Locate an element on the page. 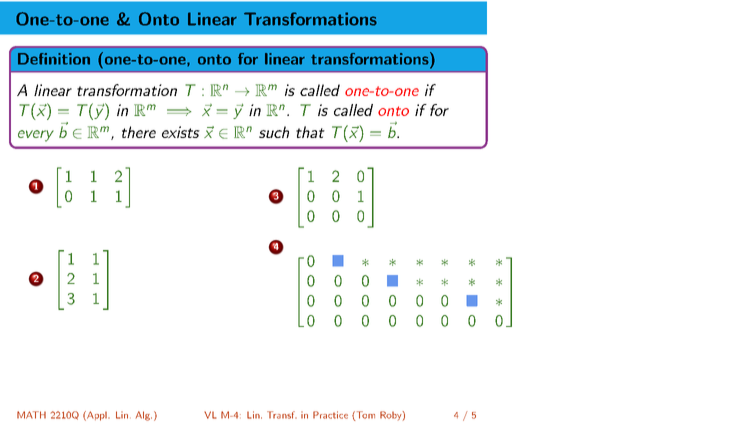 This page has width=756, height=425. every is located at coordinates (36, 136).
